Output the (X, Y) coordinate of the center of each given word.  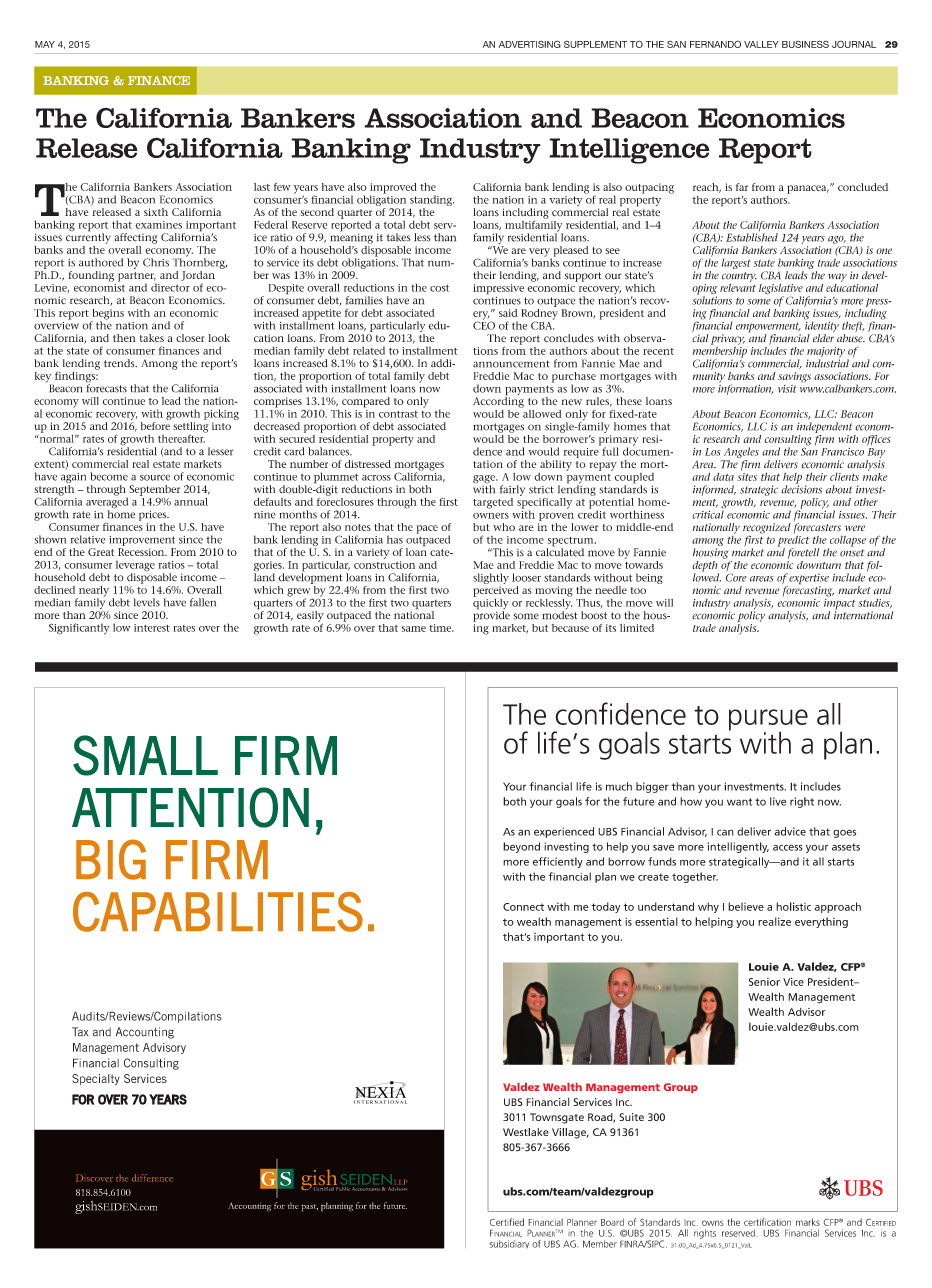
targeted (493, 503)
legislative (781, 290)
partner (137, 278)
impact (839, 604)
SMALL (145, 755)
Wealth (562, 1087)
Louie (764, 966)
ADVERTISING (530, 44)
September (153, 491)
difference (152, 1178)
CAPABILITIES (218, 912)
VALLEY (761, 44)
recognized (767, 529)
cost (439, 288)
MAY (45, 44)
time (441, 628)
